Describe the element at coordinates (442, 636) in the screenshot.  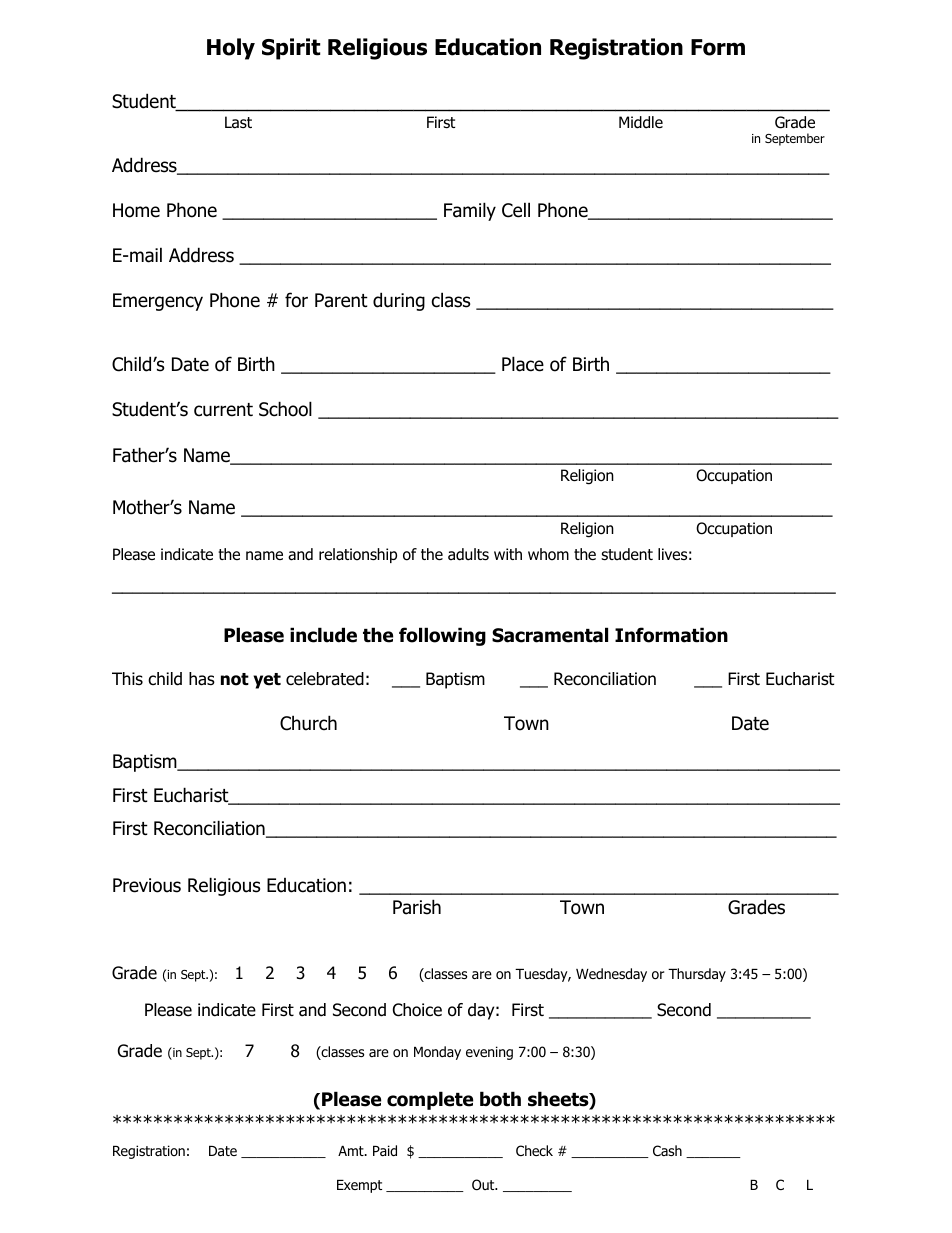
I see `following` at that location.
